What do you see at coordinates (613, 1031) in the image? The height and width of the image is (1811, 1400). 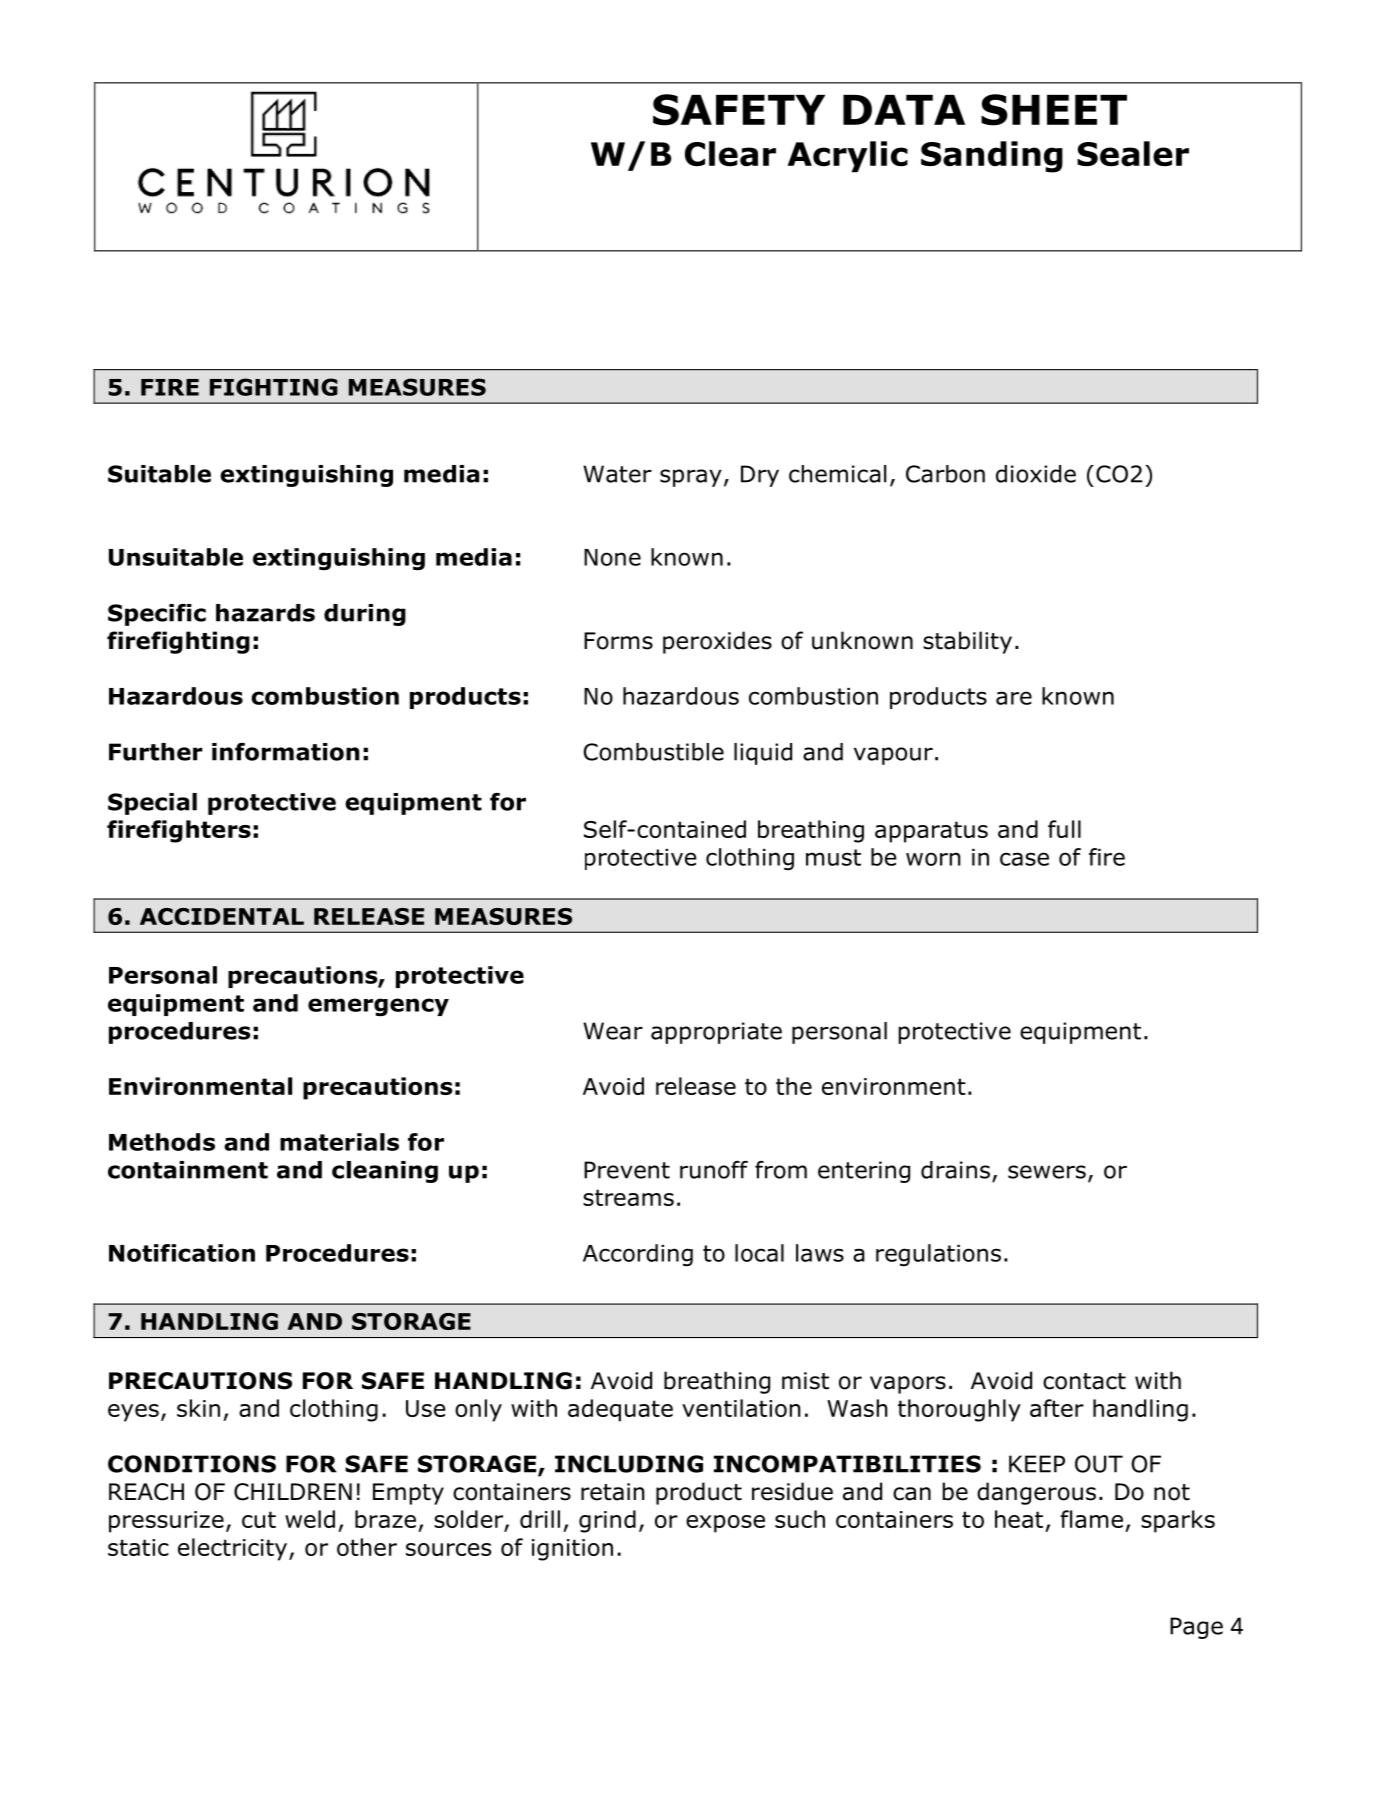 I see `Wear` at bounding box center [613, 1031].
